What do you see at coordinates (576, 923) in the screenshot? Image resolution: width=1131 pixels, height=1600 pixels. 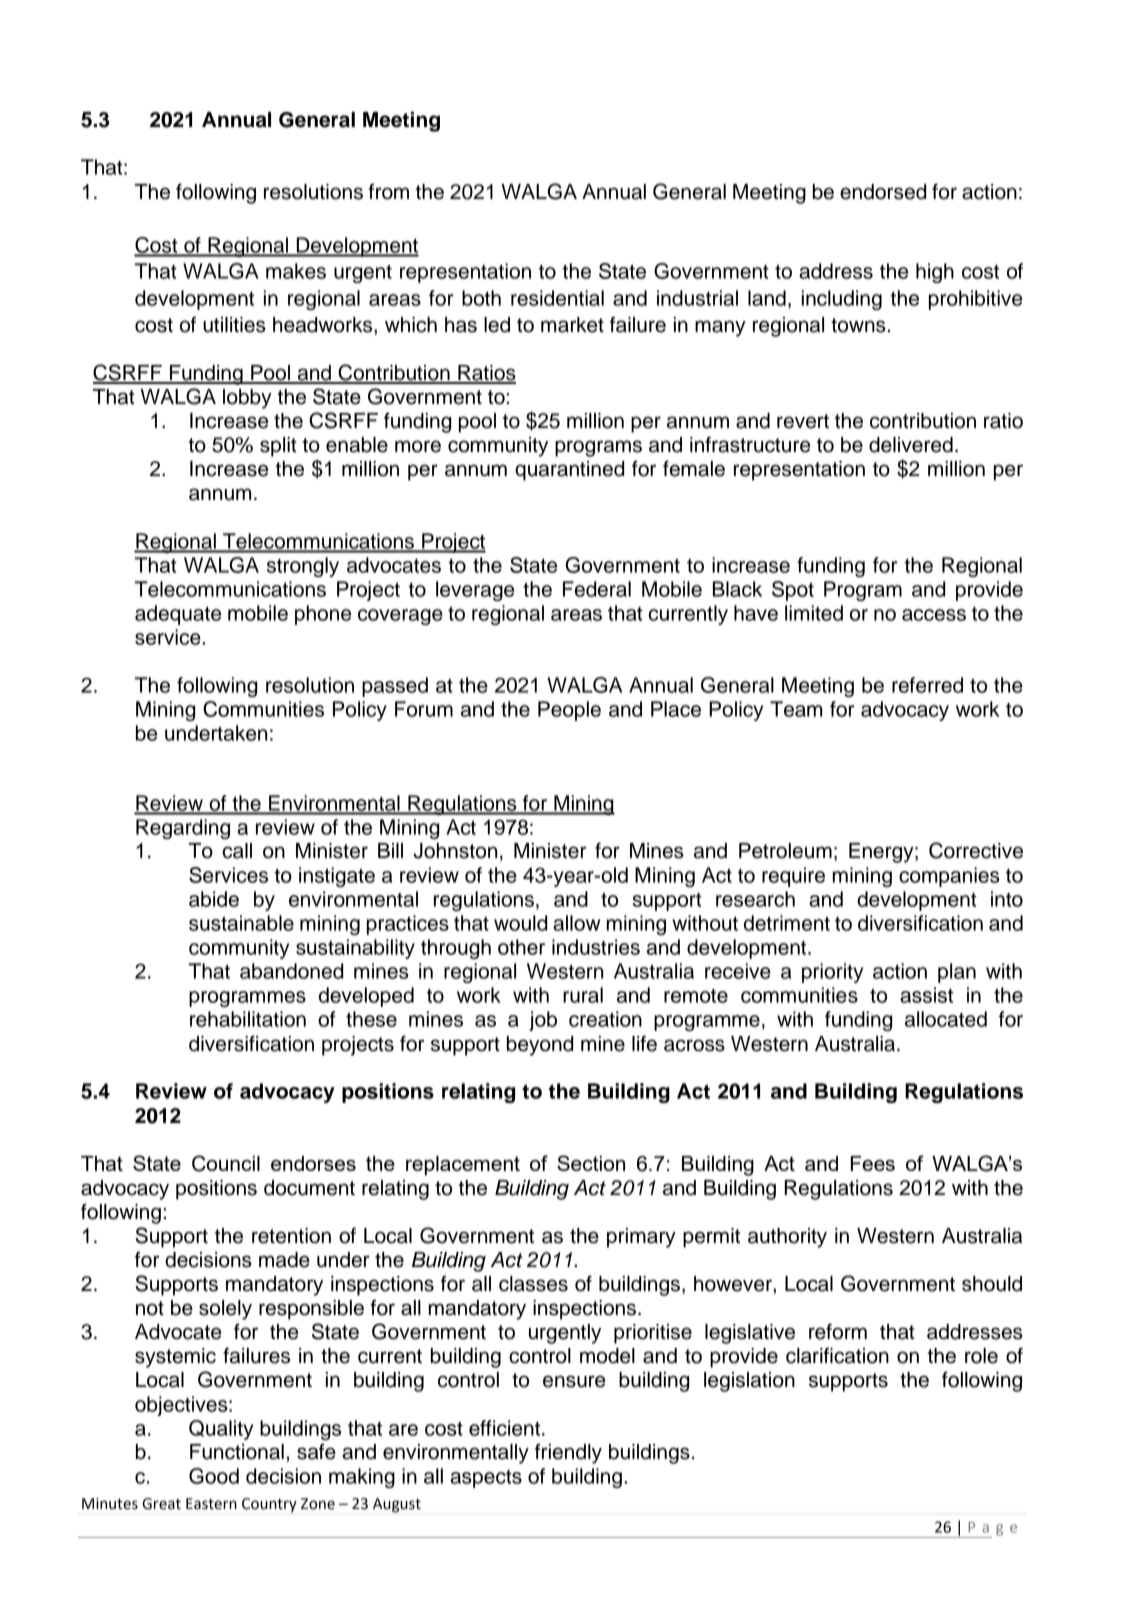 I see `allow` at bounding box center [576, 923].
